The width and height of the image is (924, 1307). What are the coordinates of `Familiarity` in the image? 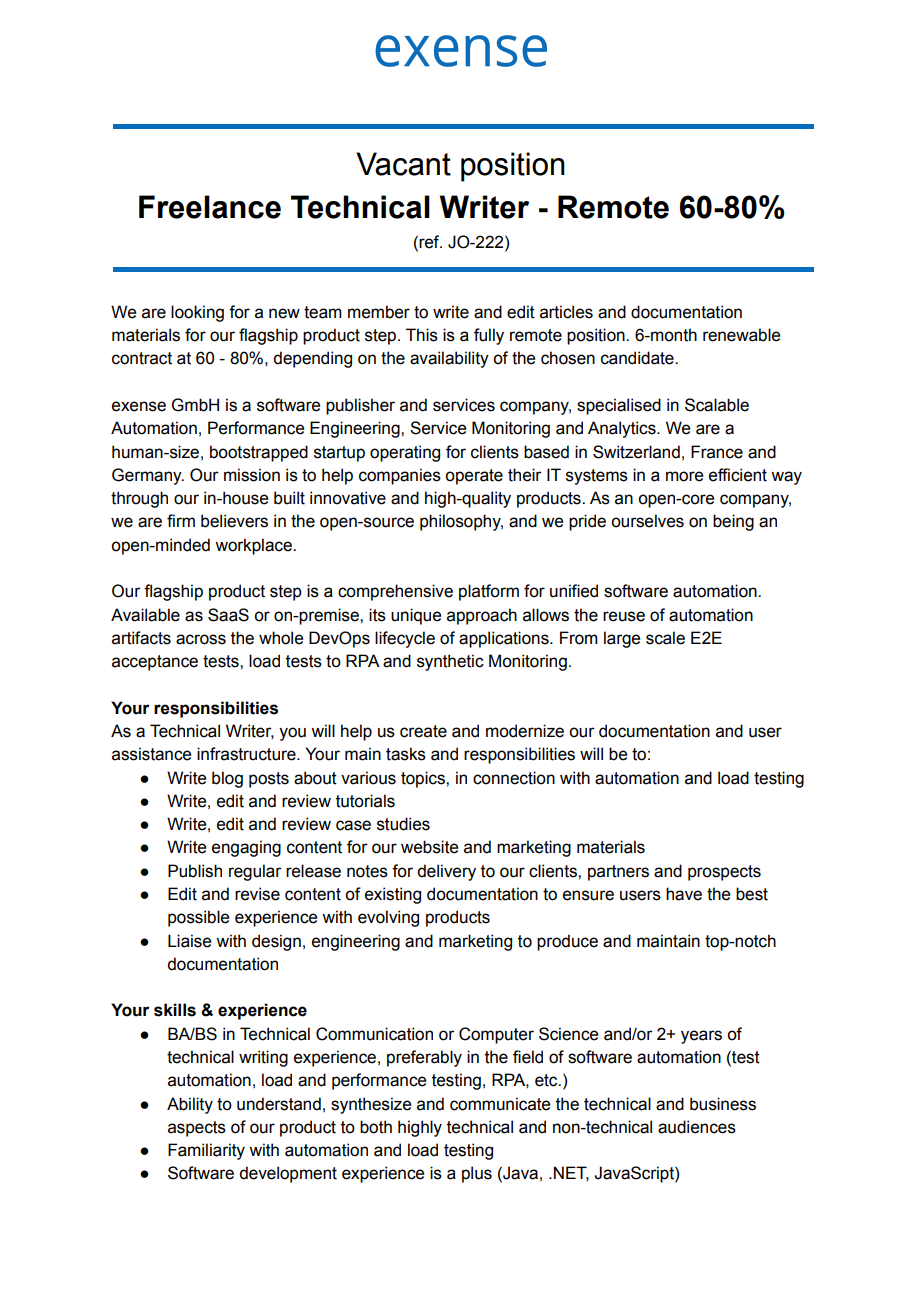 It's located at (206, 1151).
